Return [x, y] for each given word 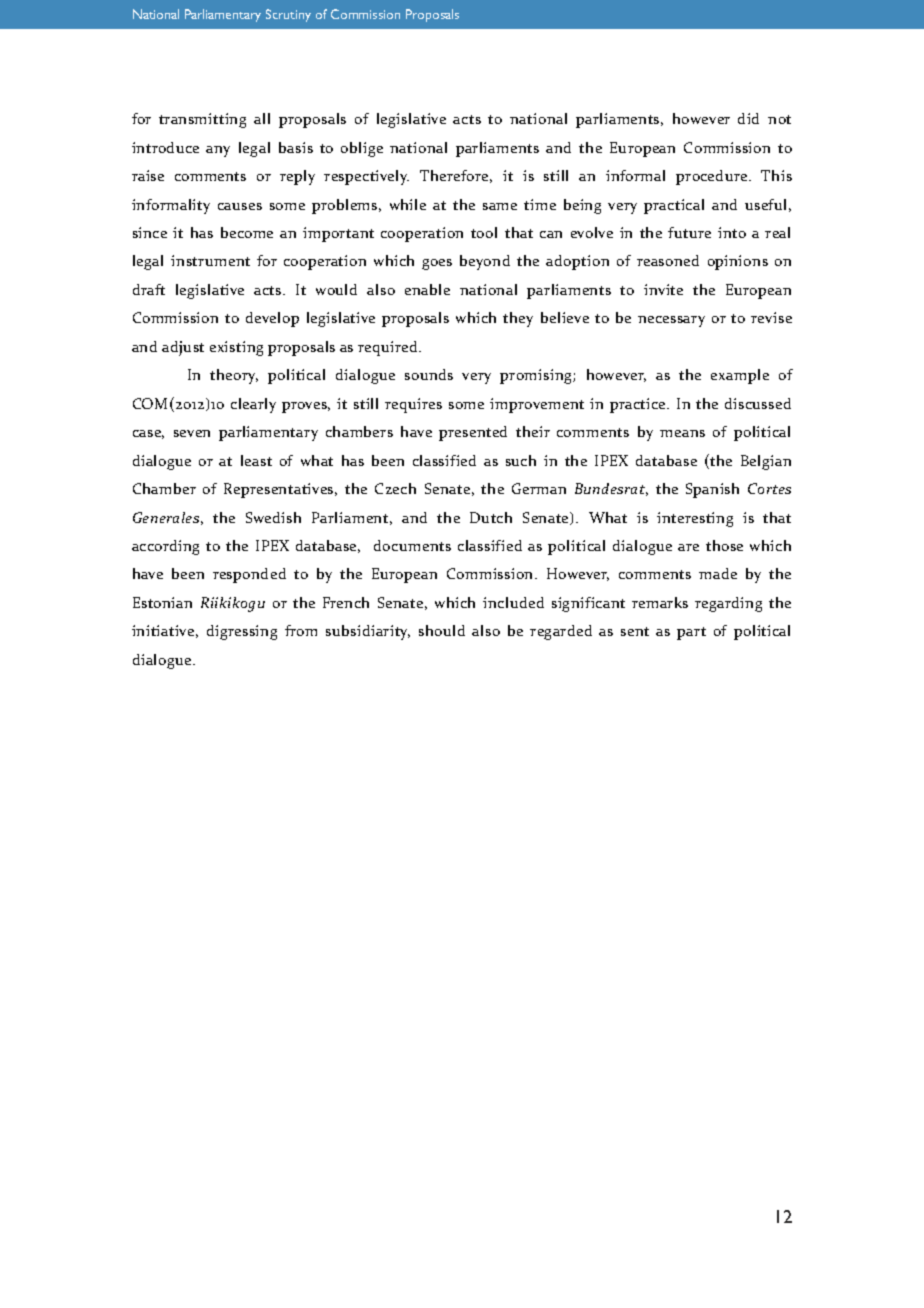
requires [413, 405]
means [682, 433]
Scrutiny [288, 15]
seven [192, 433]
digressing [242, 632]
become [247, 232]
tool [484, 232]
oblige [362, 149]
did [748, 118]
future [689, 232]
